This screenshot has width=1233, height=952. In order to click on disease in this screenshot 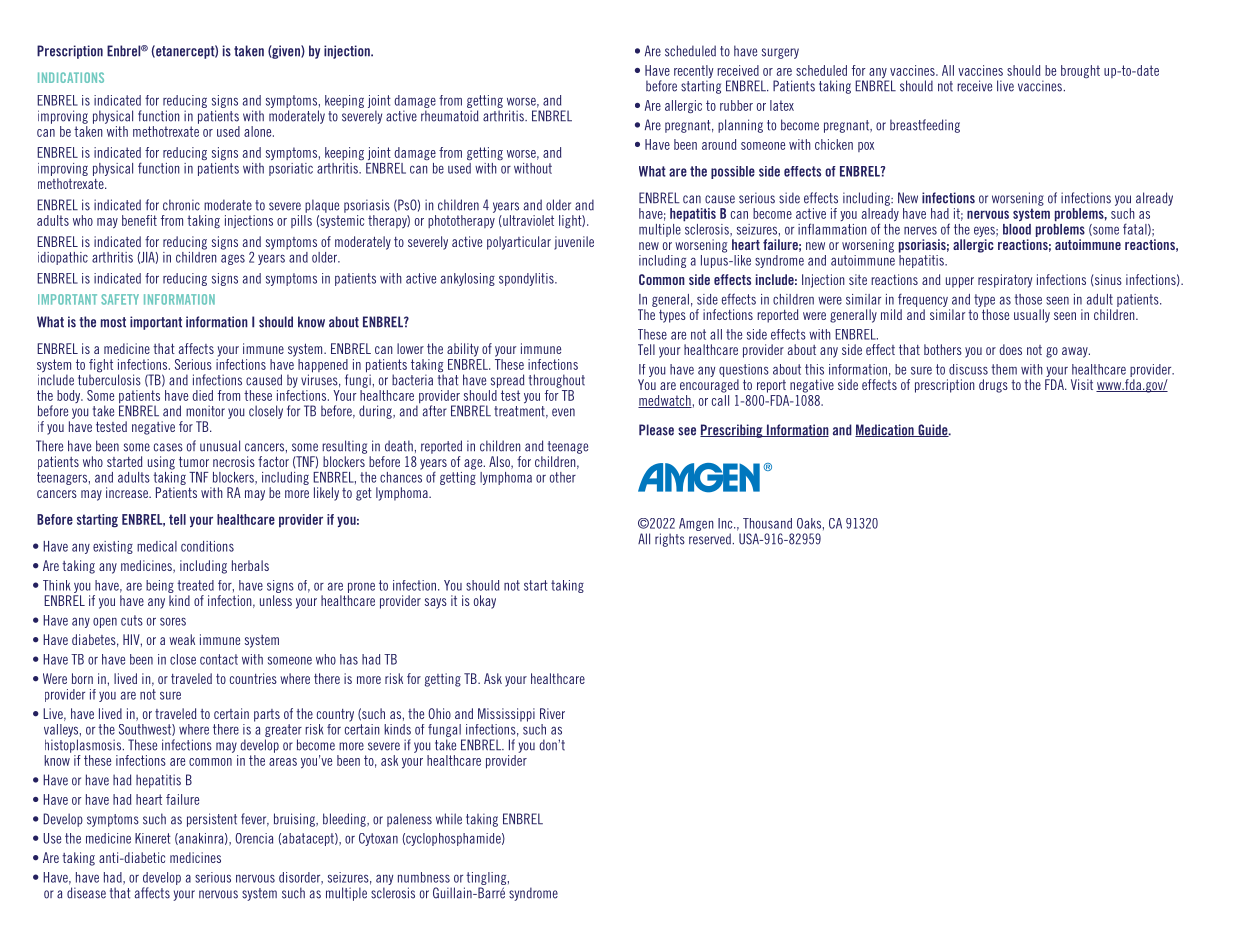, I will do `click(86, 893)`.
